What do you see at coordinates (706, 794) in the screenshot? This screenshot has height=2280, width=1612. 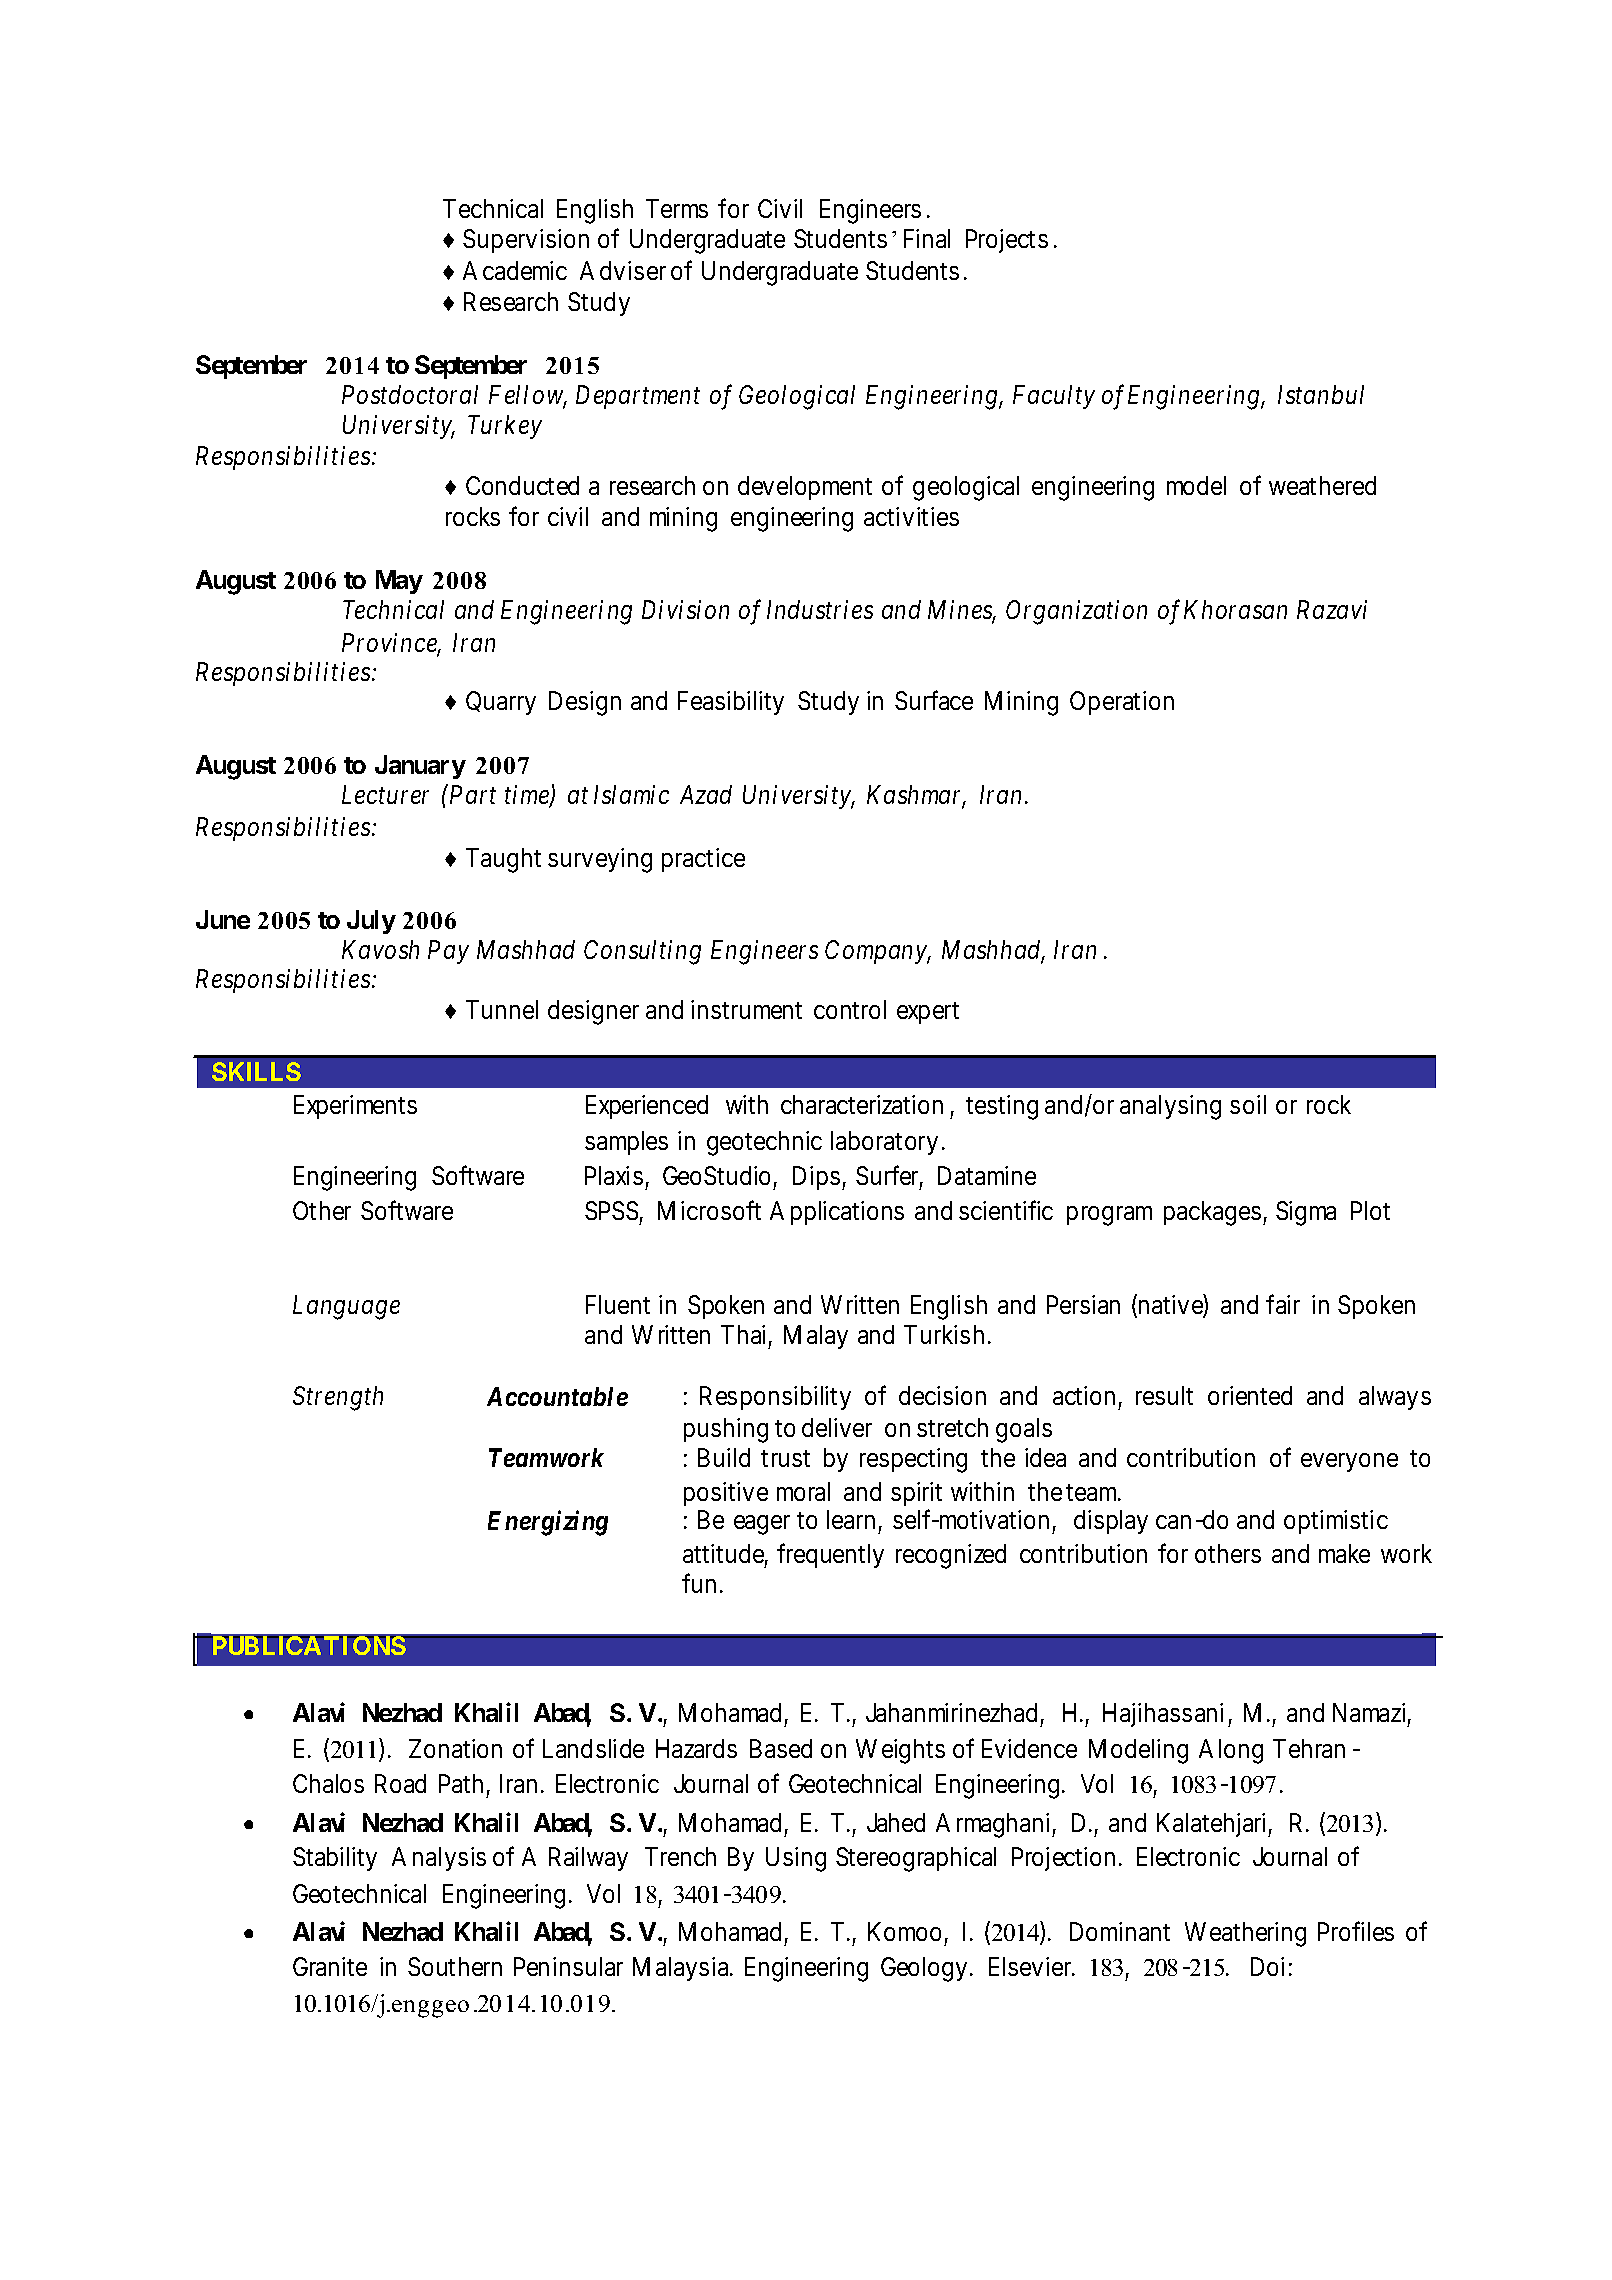 I see `Azad` at bounding box center [706, 794].
